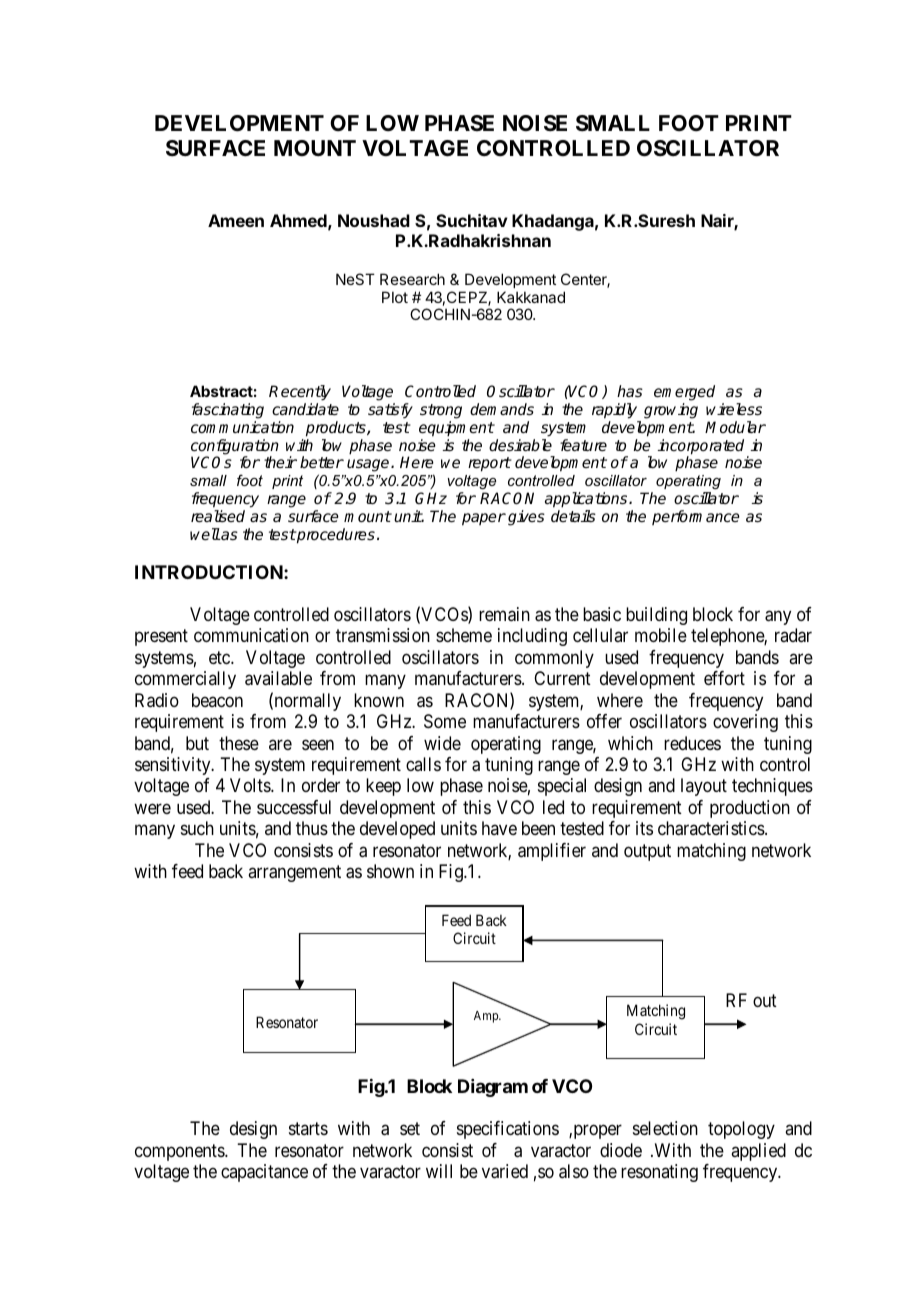 This screenshot has width=924, height=1307. Describe the element at coordinates (180, 1152) in the screenshot. I see `components` at that location.
